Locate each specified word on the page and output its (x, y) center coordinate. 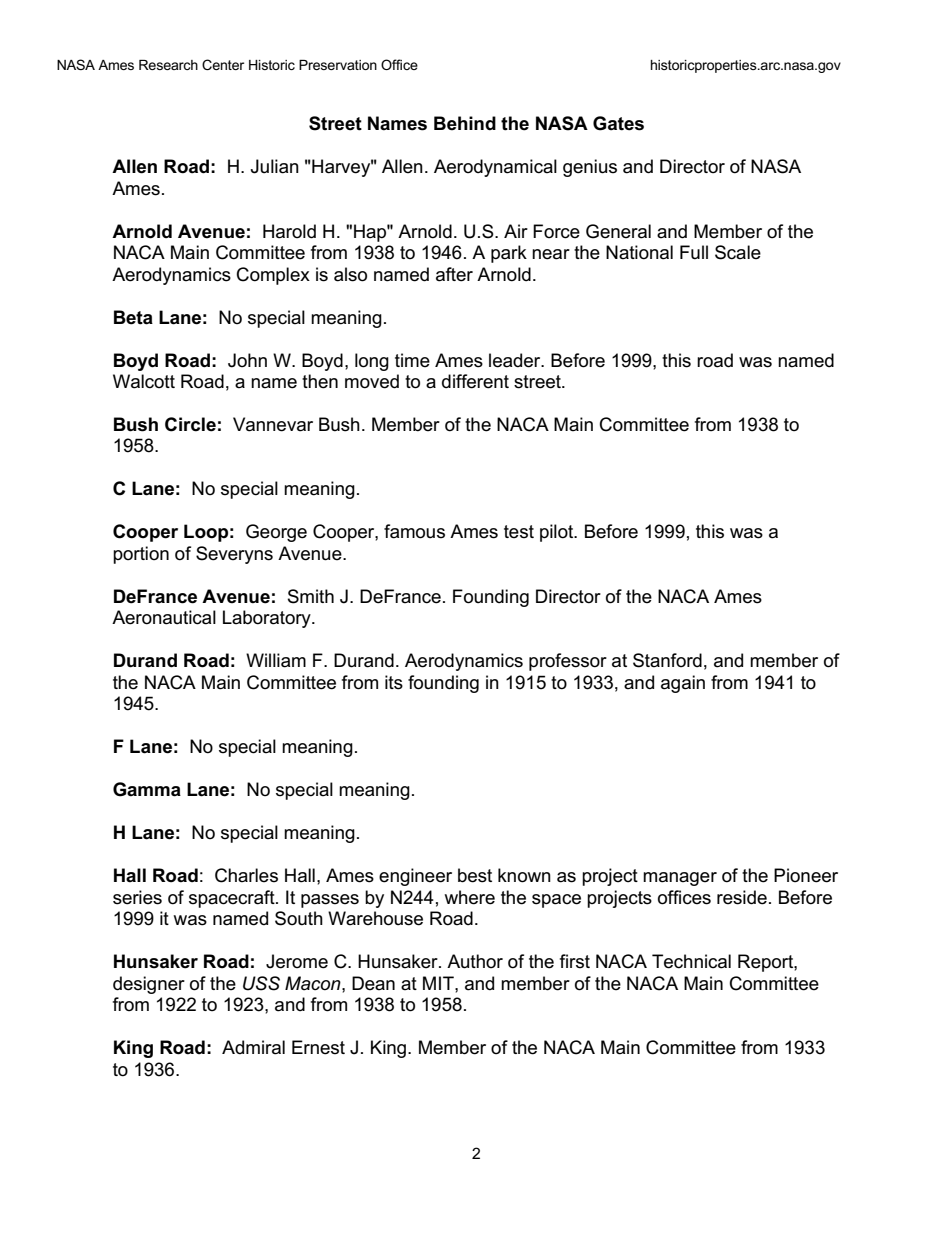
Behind (465, 123)
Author (475, 961)
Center (223, 64)
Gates (618, 123)
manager (680, 879)
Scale (738, 252)
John (247, 360)
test (519, 532)
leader (516, 360)
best (475, 875)
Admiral (253, 1047)
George (276, 533)
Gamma (147, 789)
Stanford (667, 660)
